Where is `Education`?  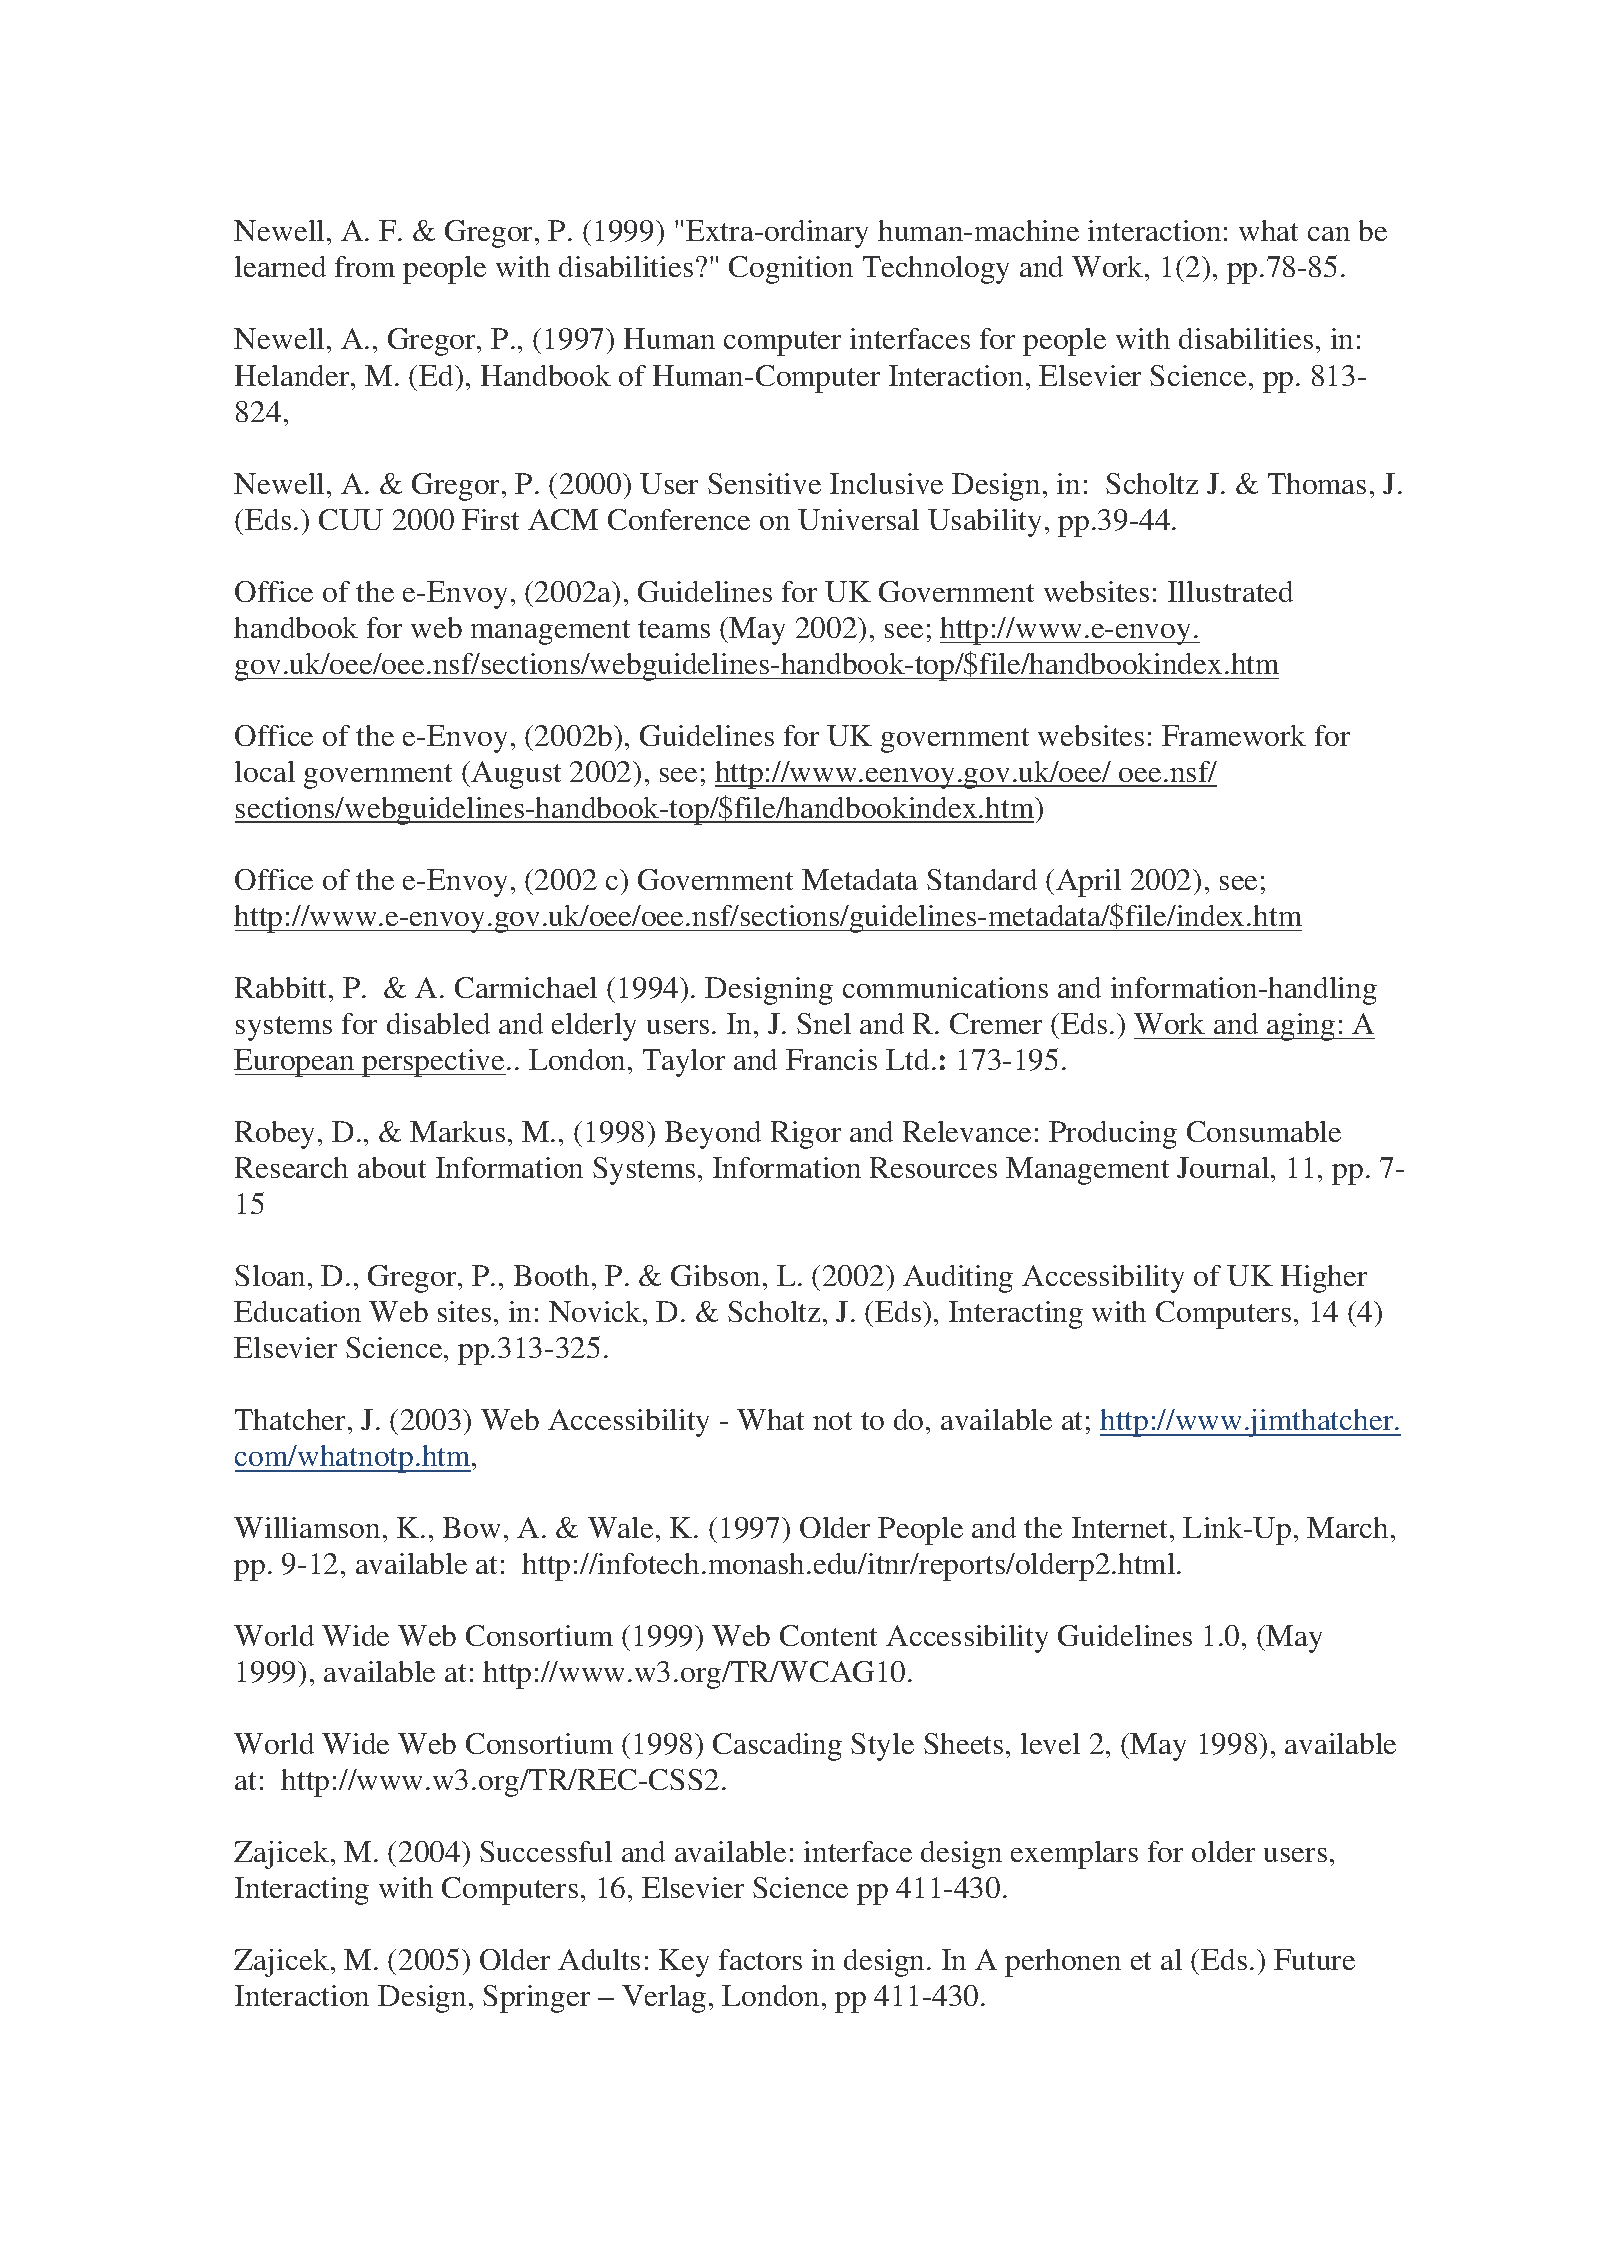 Education is located at coordinates (297, 1311).
